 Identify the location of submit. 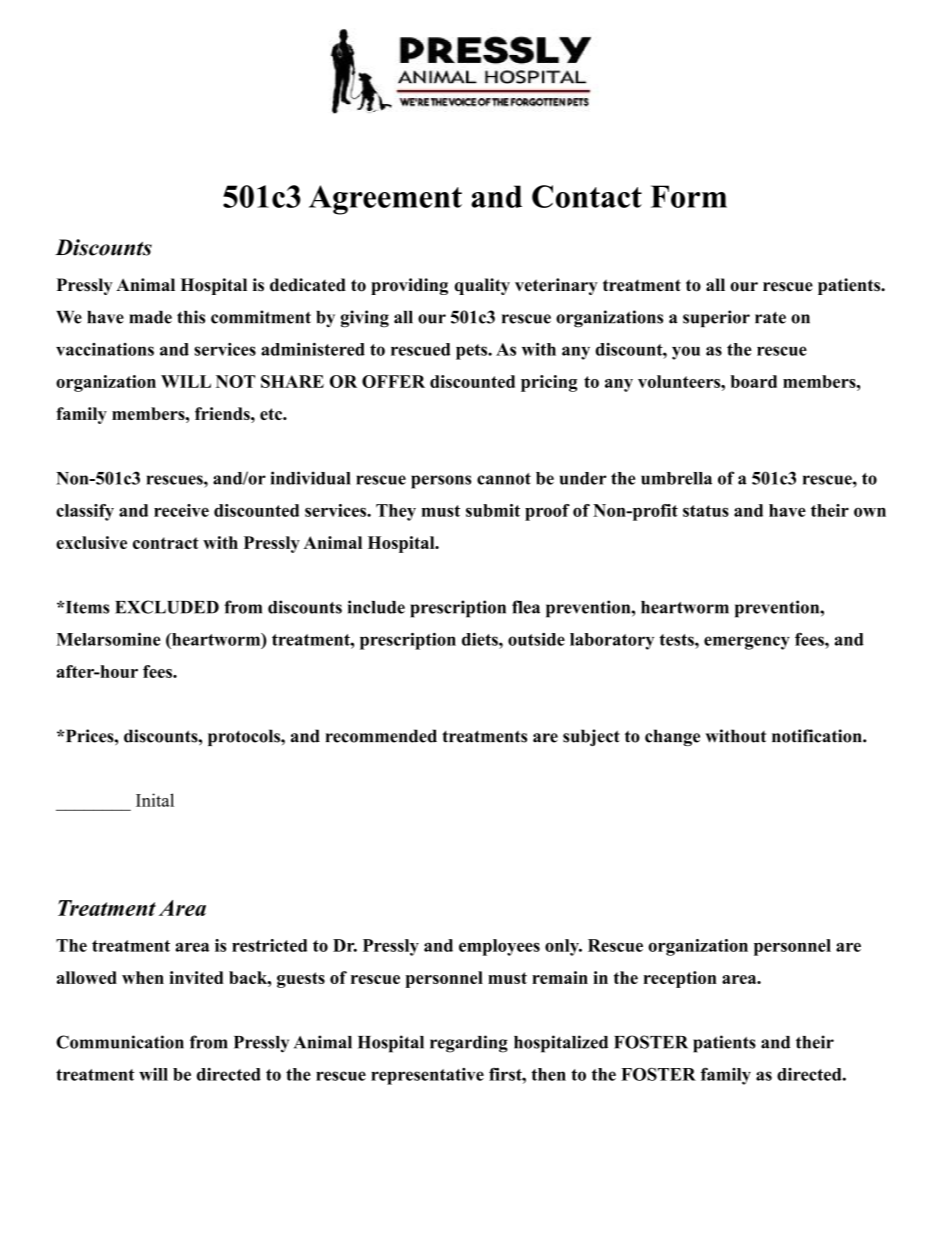
(493, 510).
